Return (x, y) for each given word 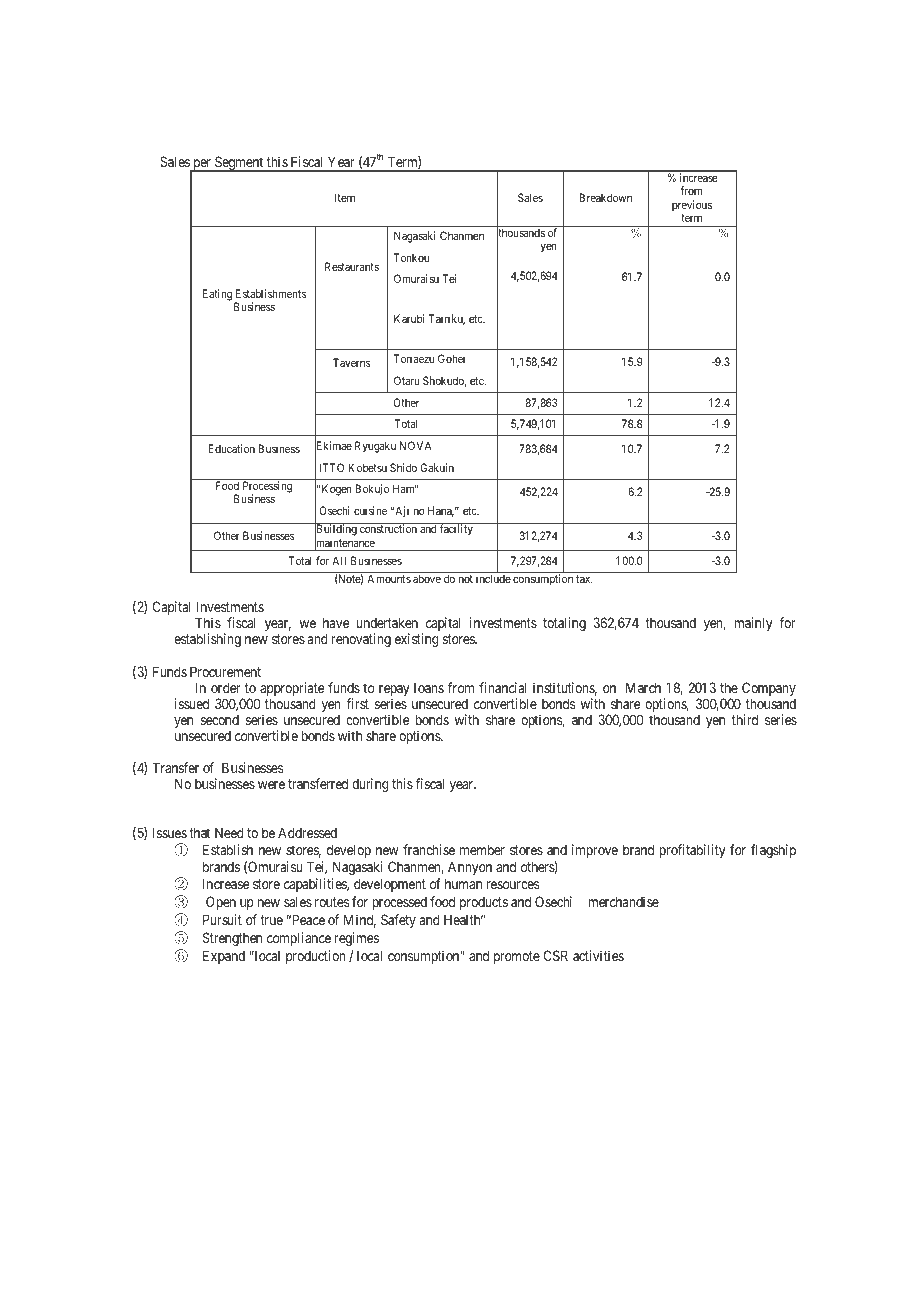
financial (503, 687)
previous (692, 205)
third (745, 719)
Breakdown (605, 197)
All (339, 560)
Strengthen (232, 939)
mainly (753, 624)
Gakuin (437, 467)
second (220, 719)
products (484, 903)
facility (456, 530)
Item (345, 197)
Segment (239, 164)
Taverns (352, 362)
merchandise (623, 901)
